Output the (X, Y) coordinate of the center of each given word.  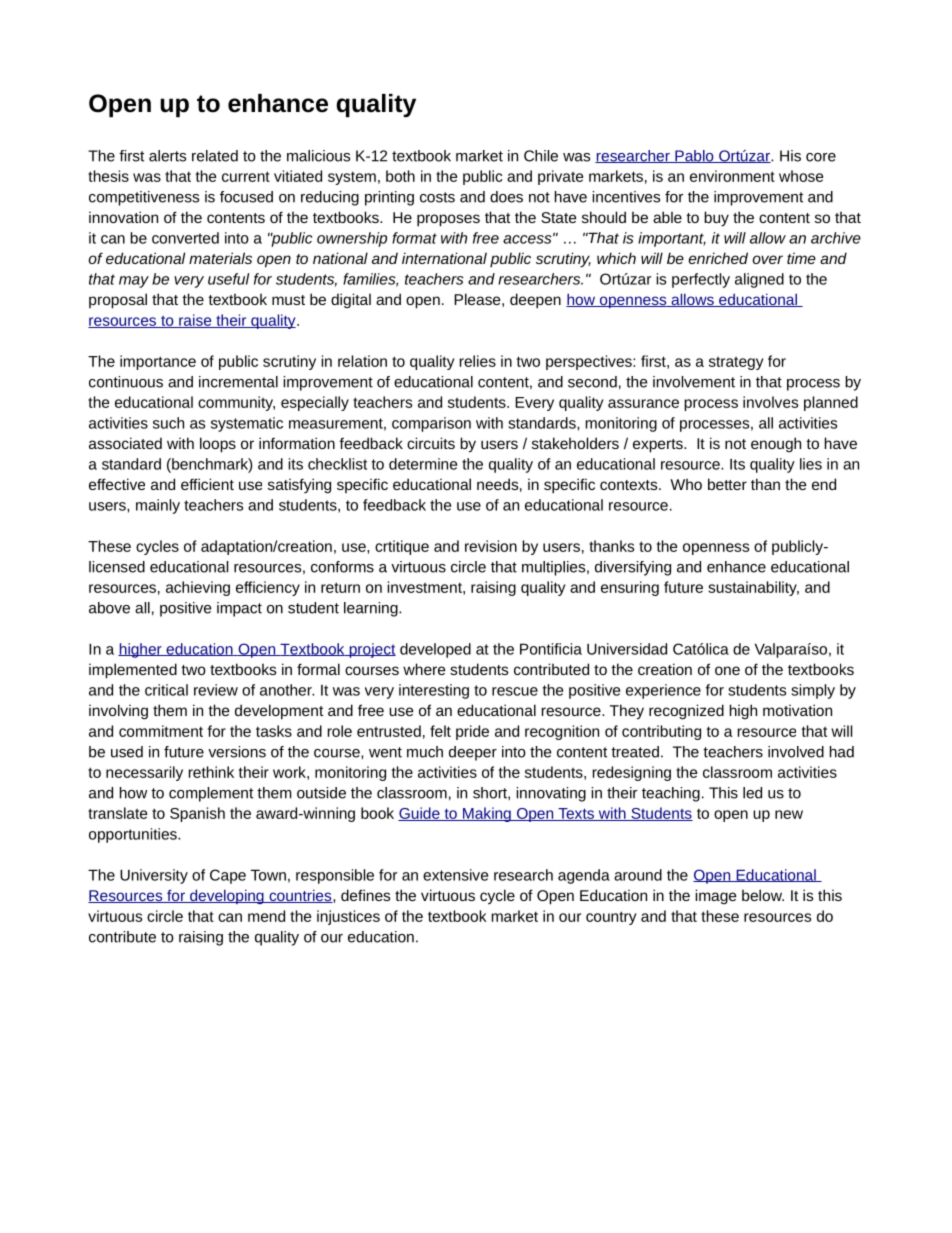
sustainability (753, 588)
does (506, 197)
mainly (158, 506)
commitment (161, 731)
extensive (455, 875)
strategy (736, 363)
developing (227, 896)
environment (732, 176)
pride (472, 732)
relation (362, 361)
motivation (797, 710)
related (215, 156)
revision (491, 546)
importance (158, 362)
